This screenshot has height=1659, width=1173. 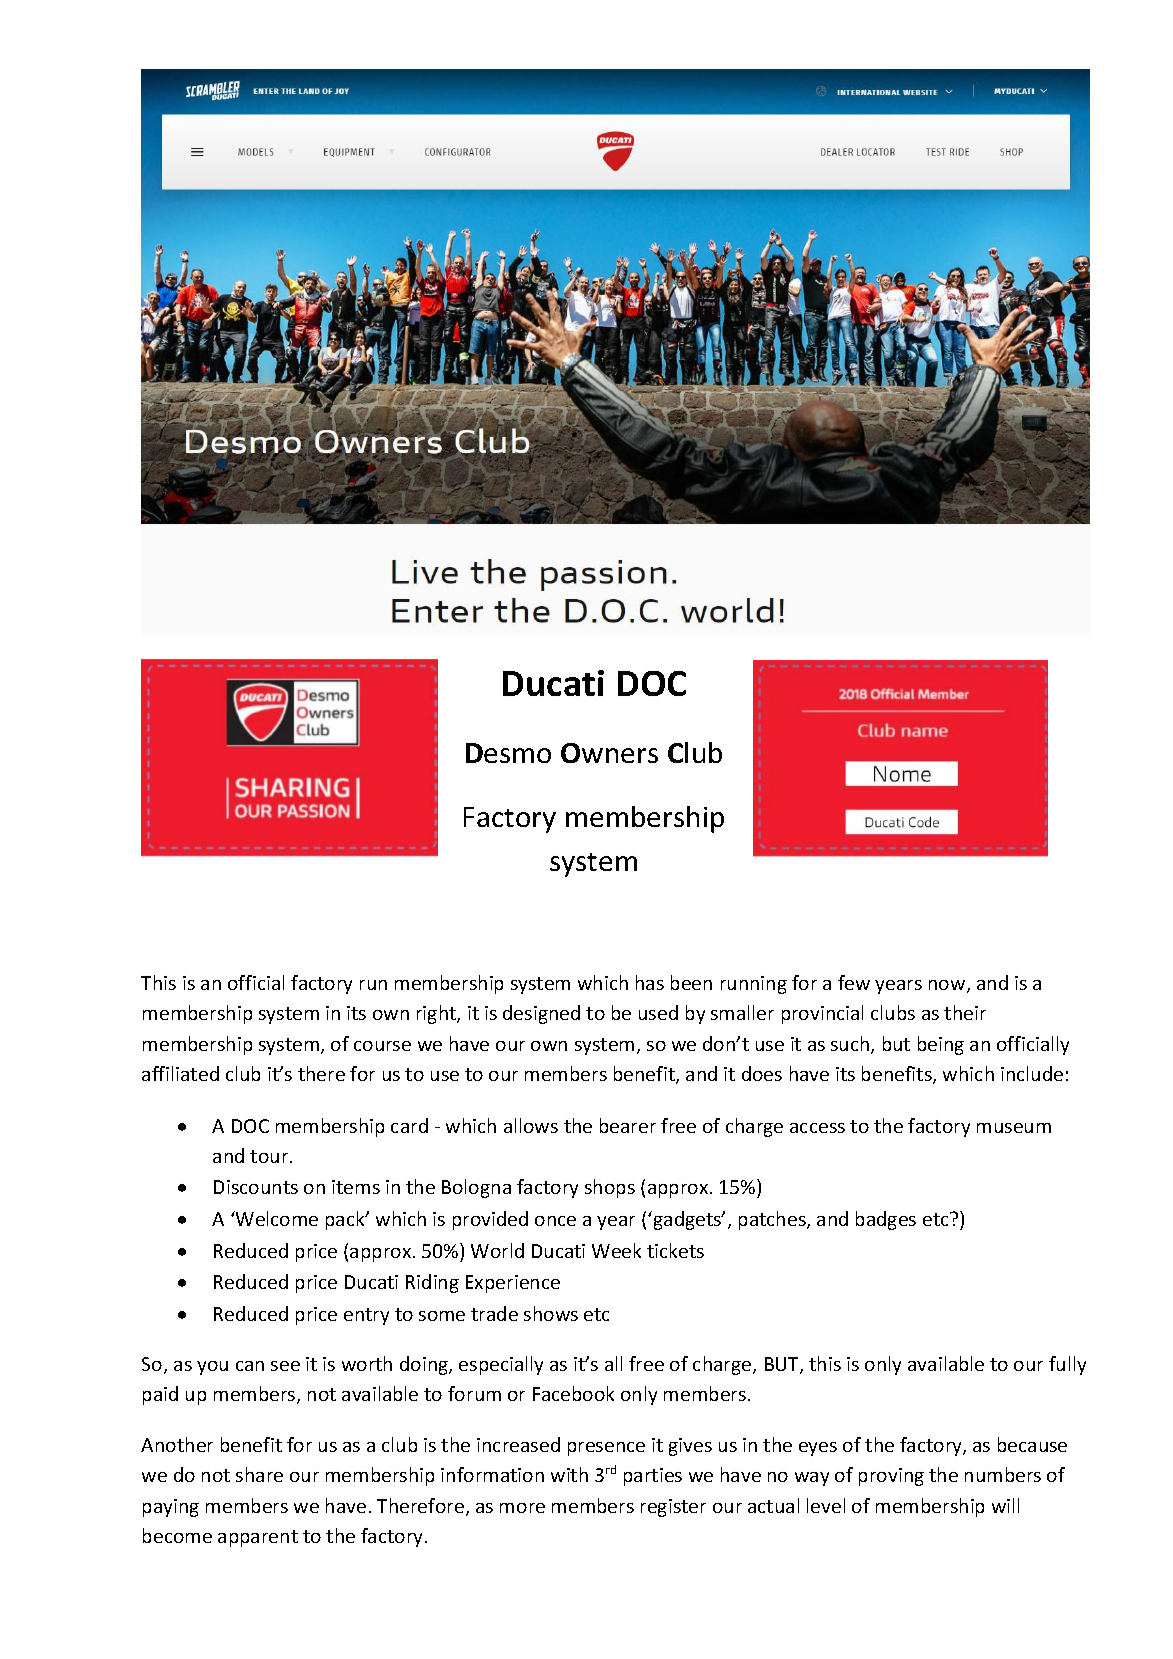 I want to click on Week, so click(x=616, y=1250).
